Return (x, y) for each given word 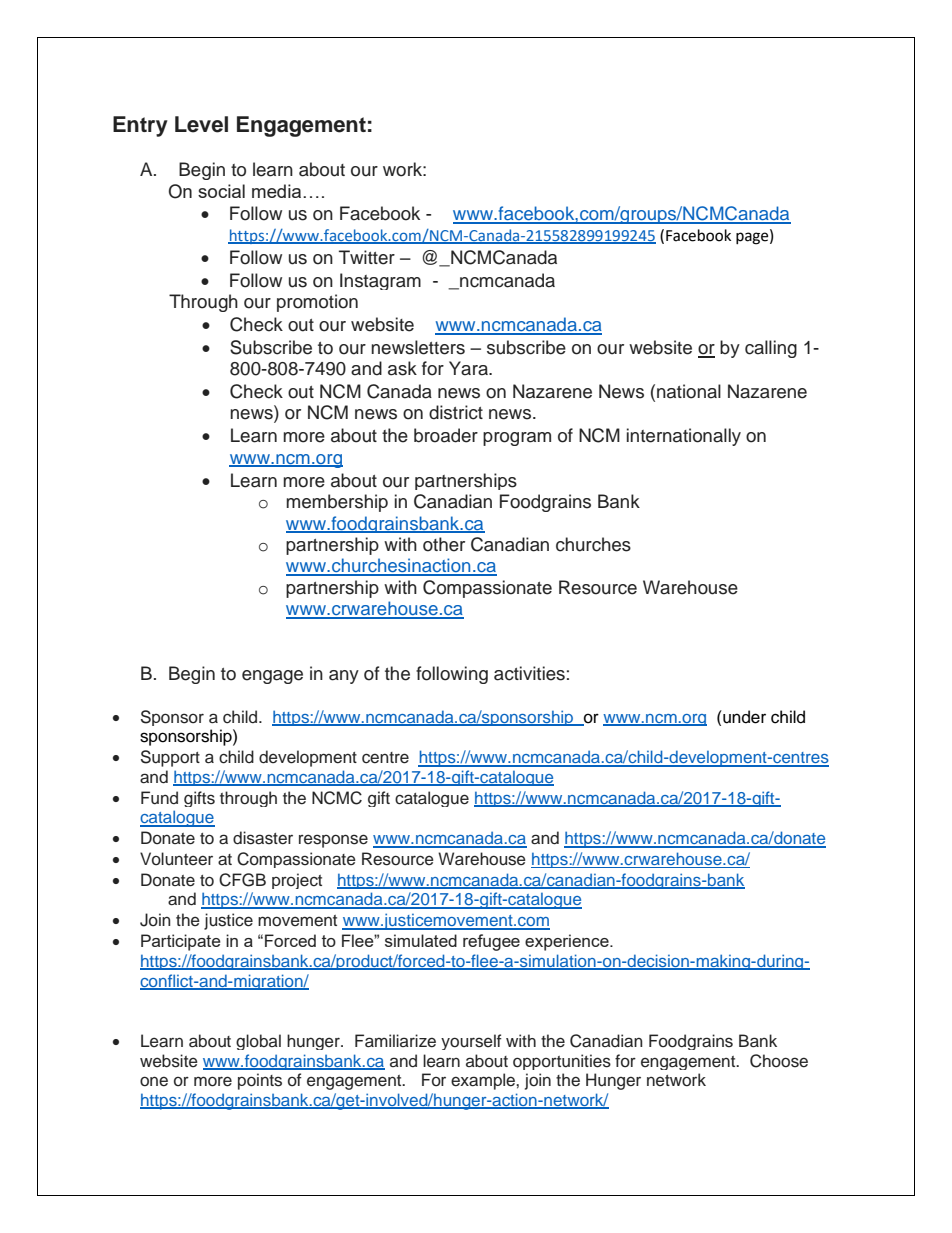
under (743, 717)
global (258, 1042)
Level (201, 124)
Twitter (367, 257)
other (444, 544)
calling (771, 349)
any (344, 677)
